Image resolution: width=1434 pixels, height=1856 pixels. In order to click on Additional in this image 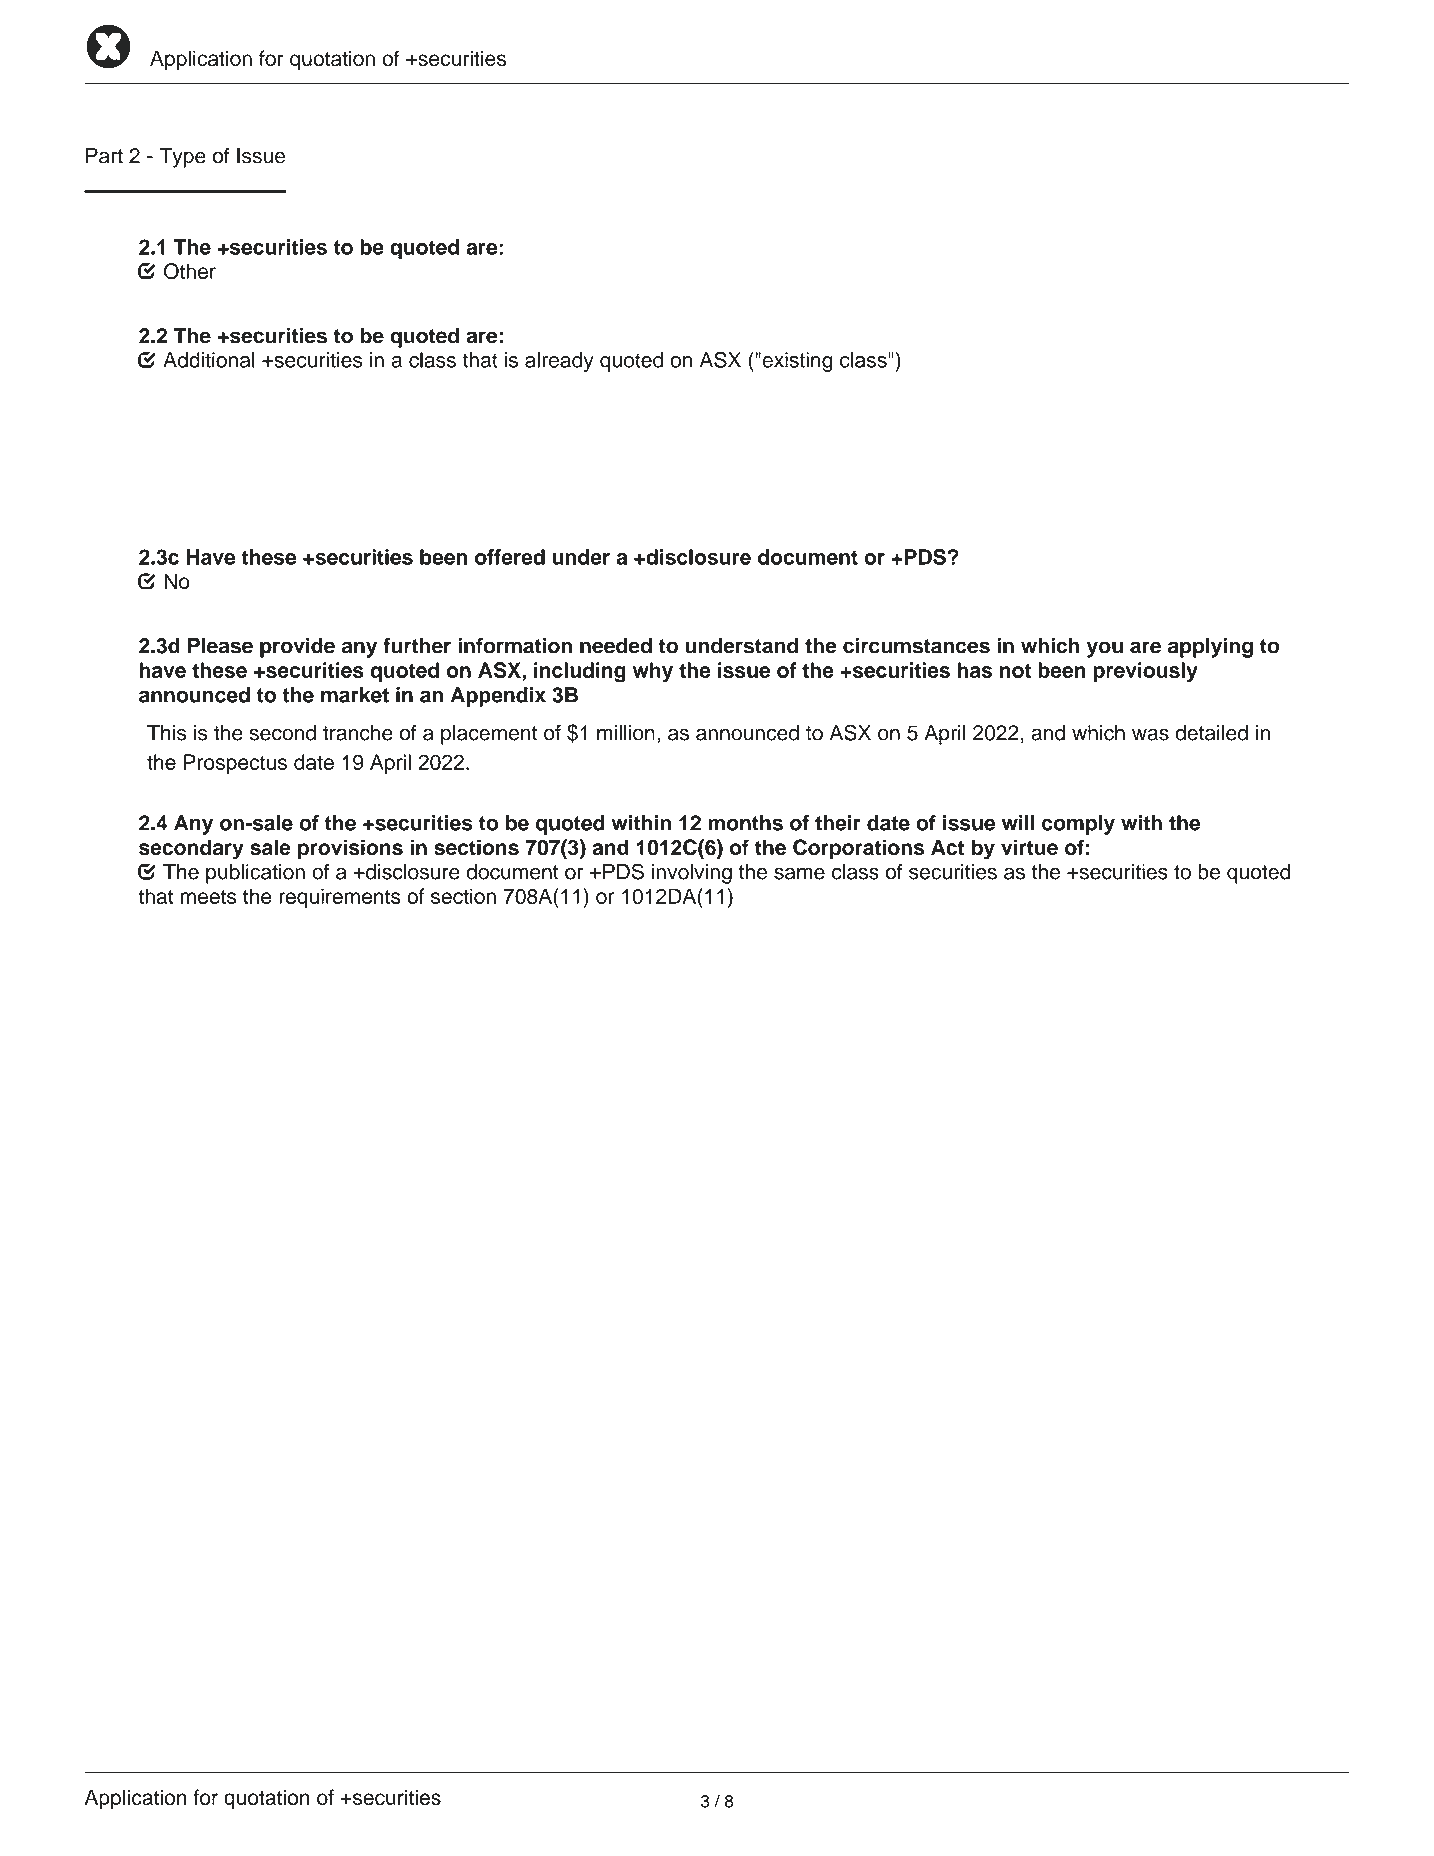, I will do `click(209, 360)`.
